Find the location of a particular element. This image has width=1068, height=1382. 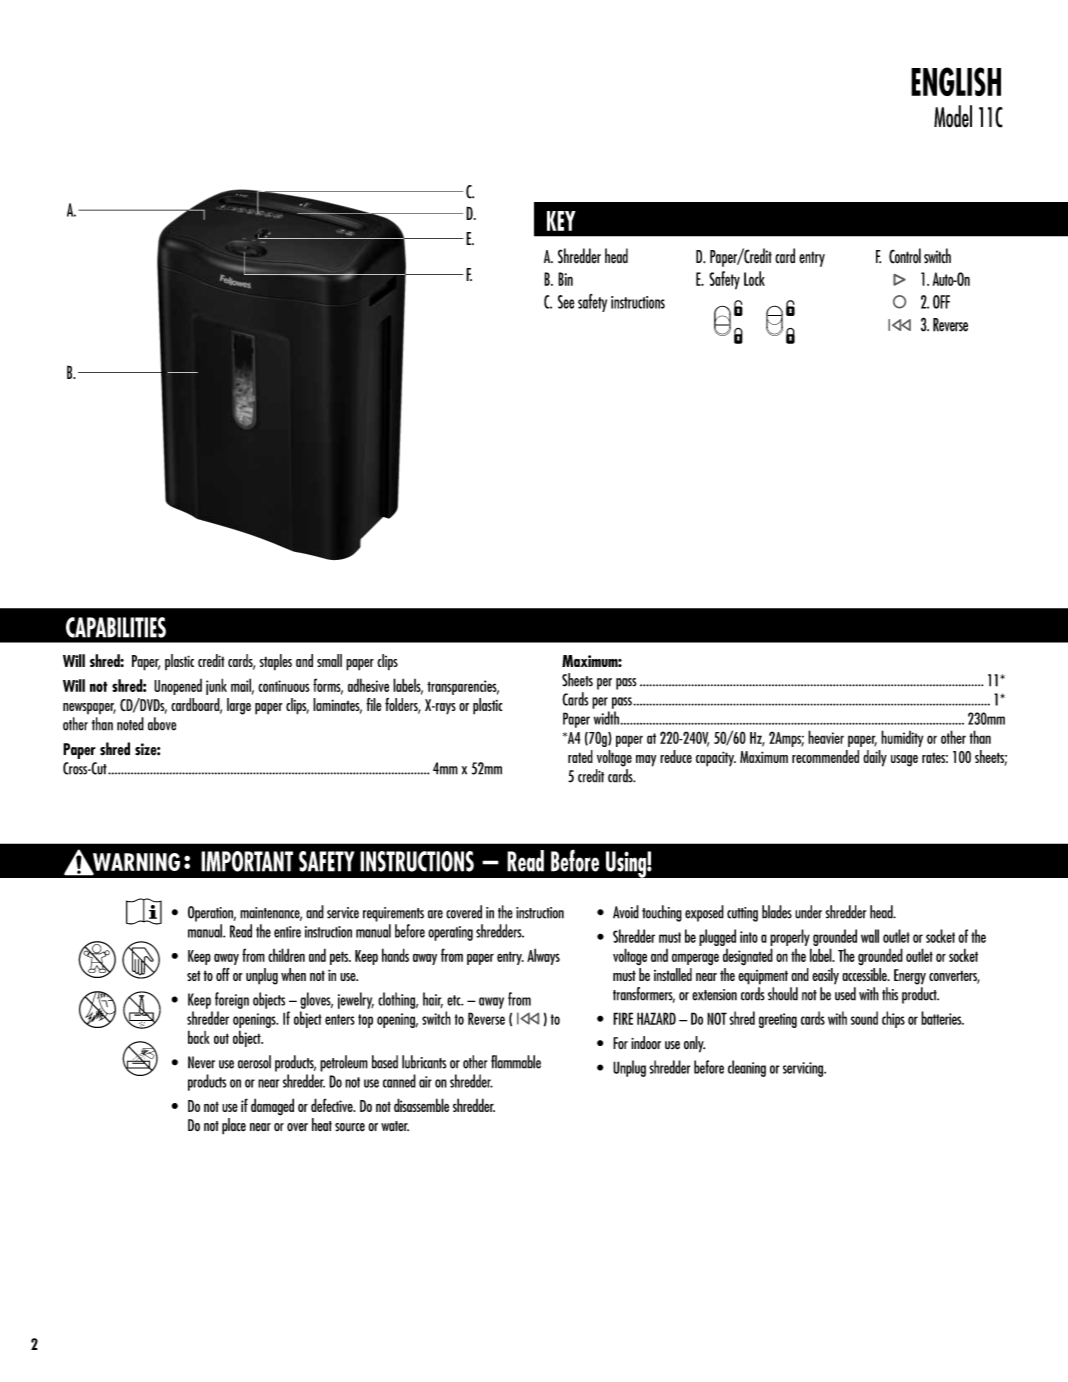

flammable is located at coordinates (516, 1062).
